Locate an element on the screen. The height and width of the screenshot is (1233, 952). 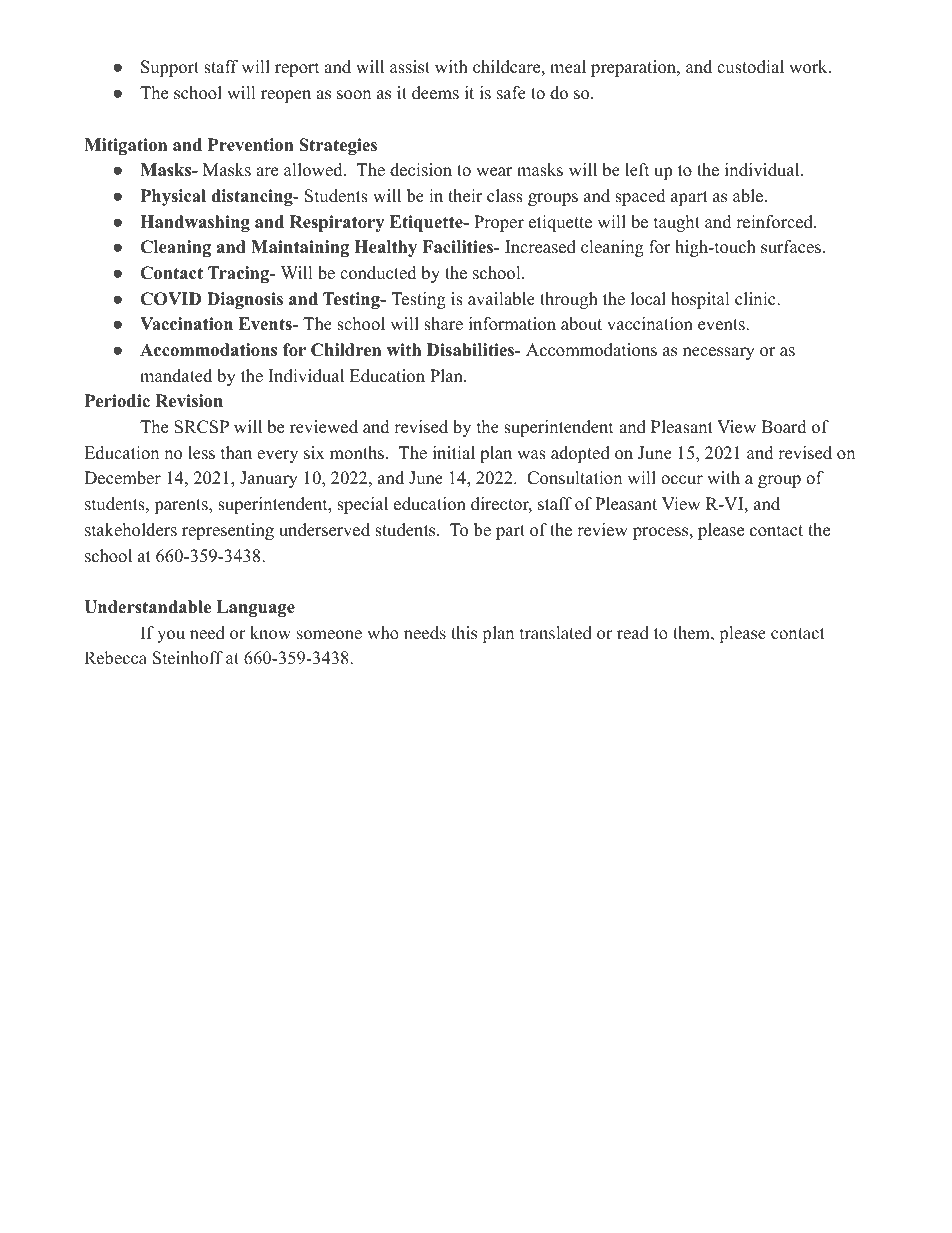
this is located at coordinates (464, 633).
